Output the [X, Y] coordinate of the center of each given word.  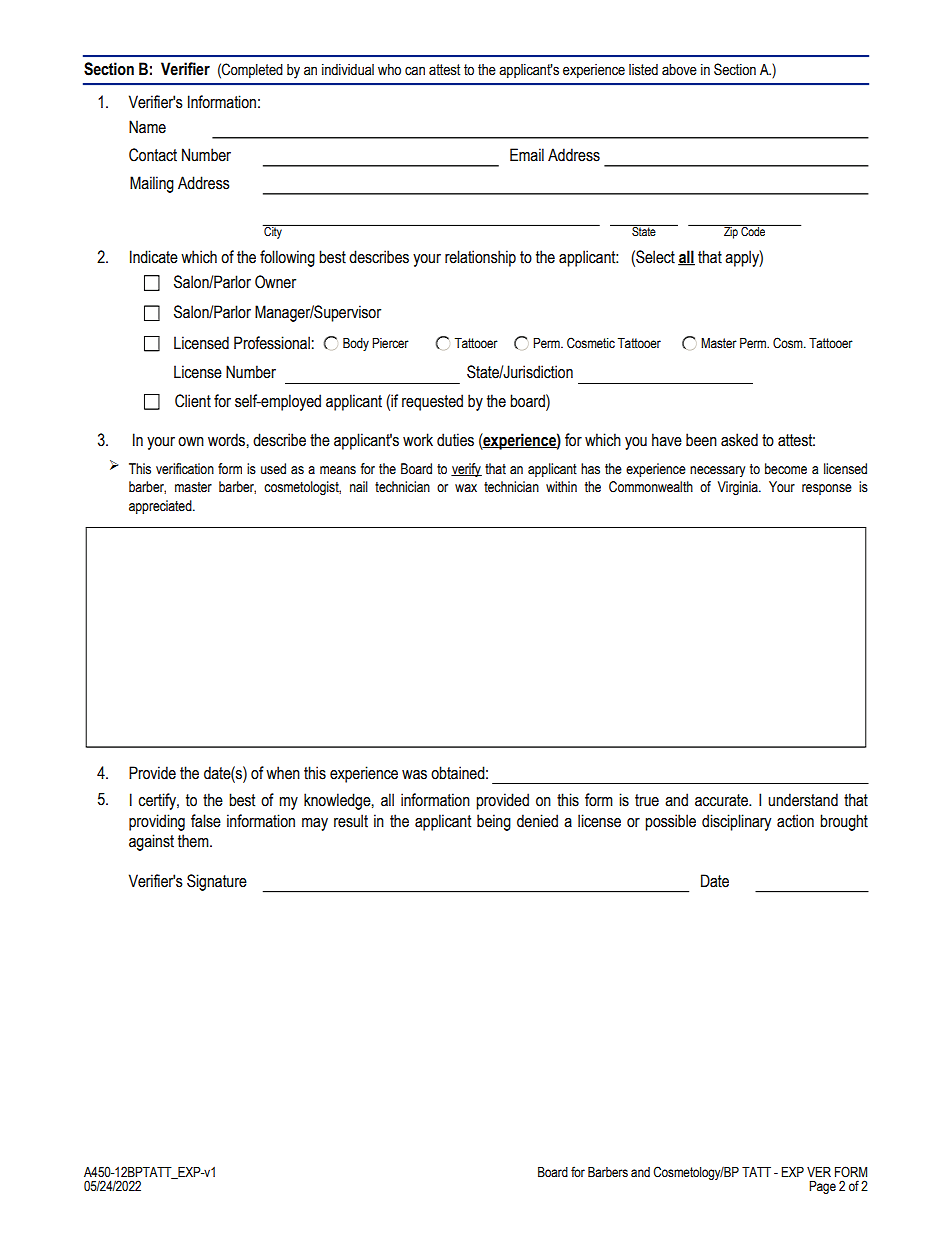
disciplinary [736, 822]
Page [822, 1187]
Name [147, 127]
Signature [217, 882]
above [679, 70]
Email [527, 155]
